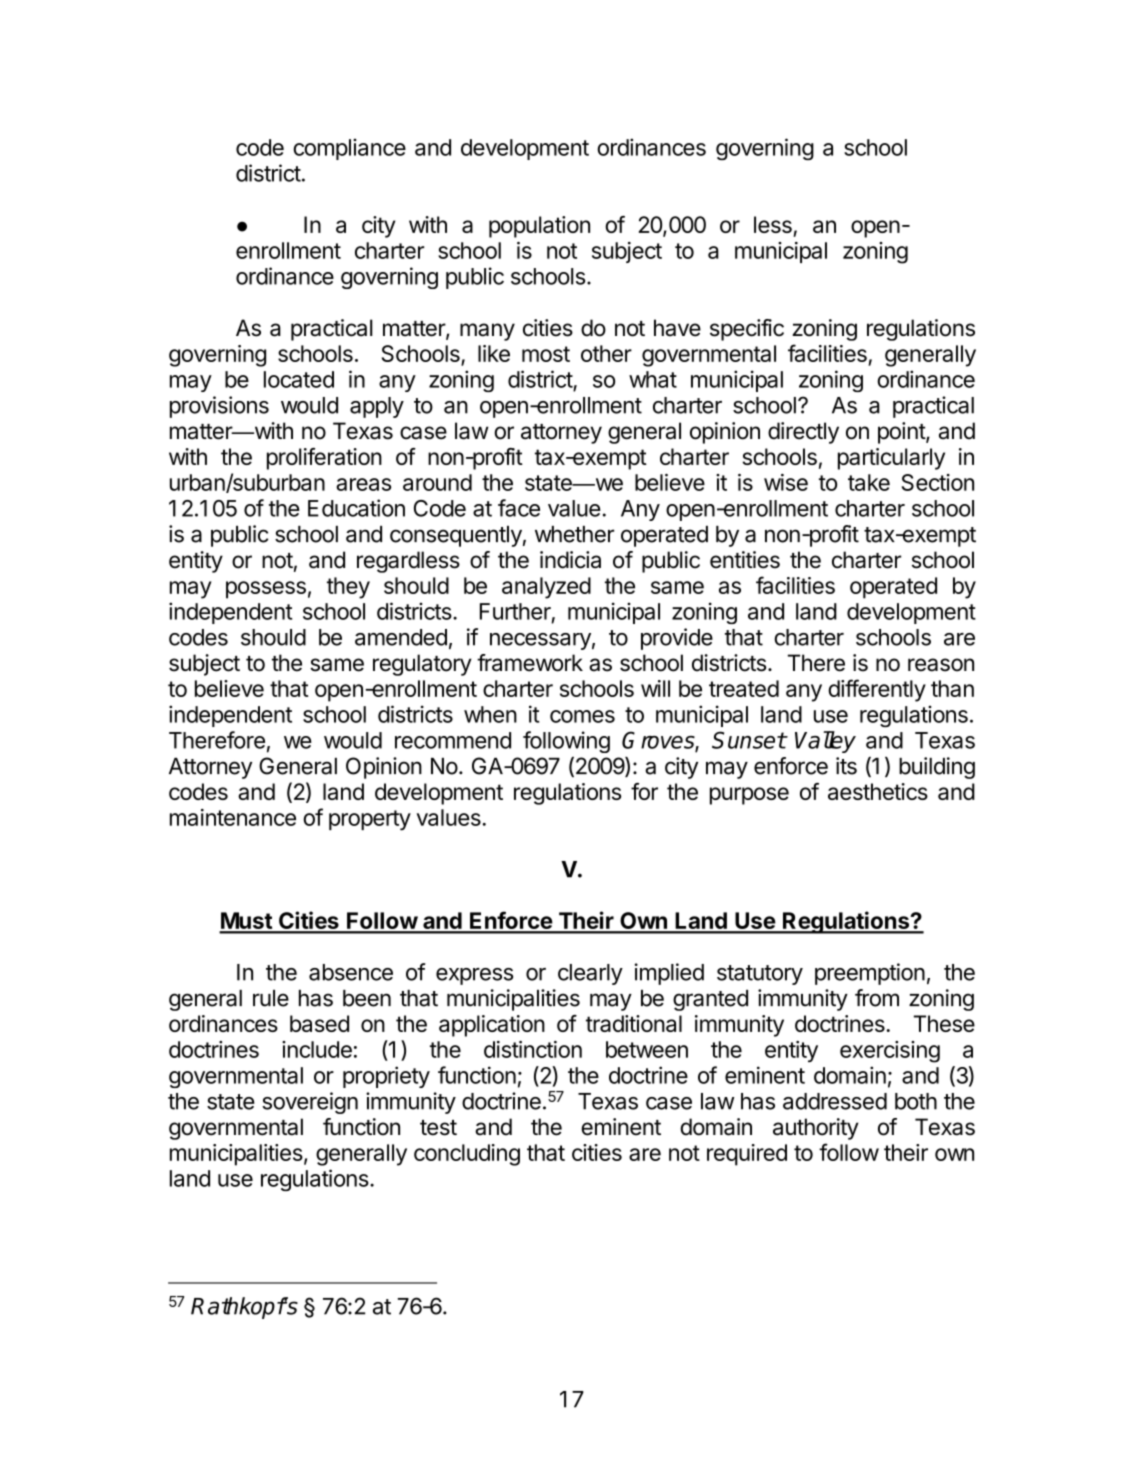 This screenshot has width=1143, height=1479. I want to click on compliance, so click(349, 149).
